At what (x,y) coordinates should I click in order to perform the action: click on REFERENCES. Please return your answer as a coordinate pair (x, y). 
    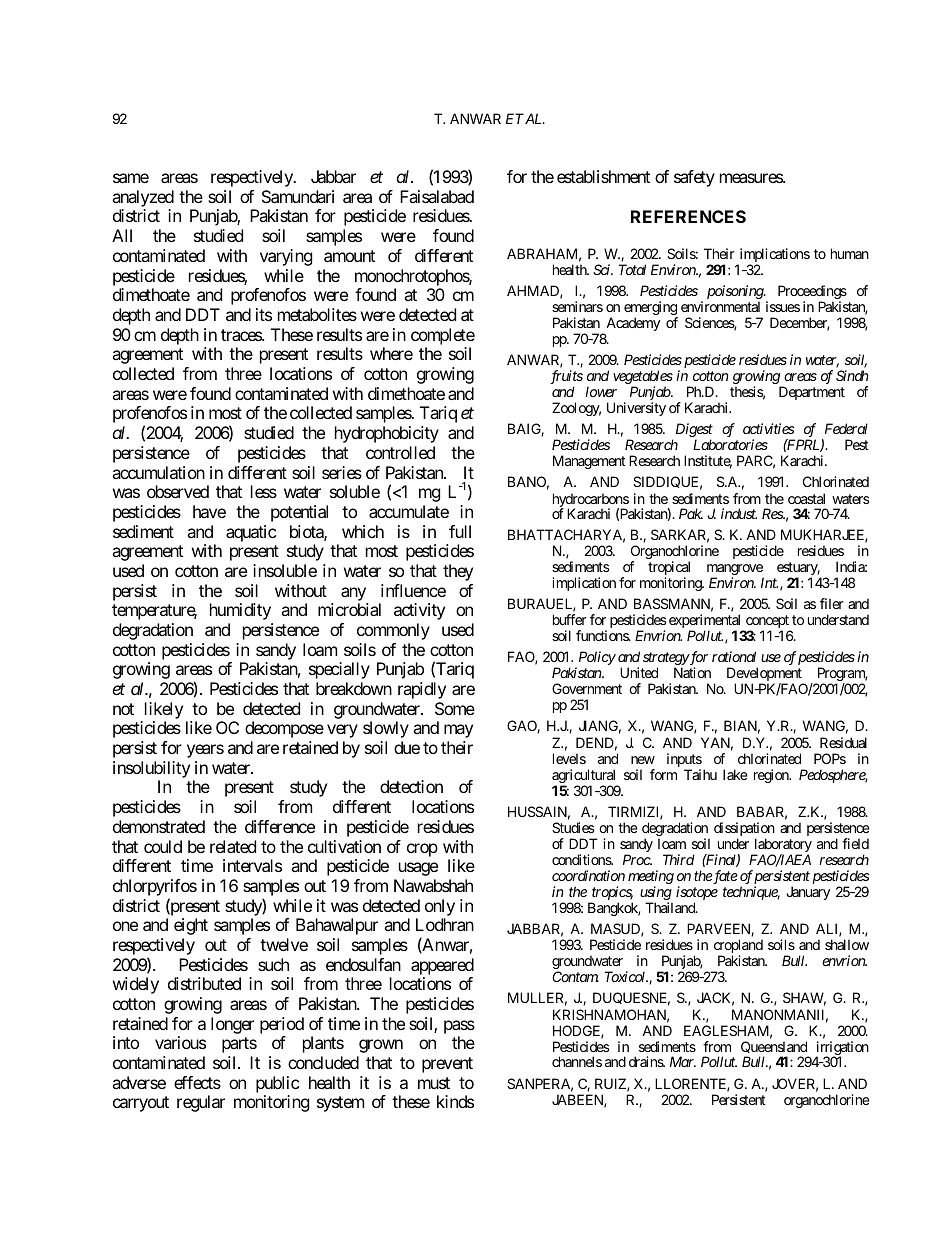
    Looking at the image, I should click on (688, 216).
